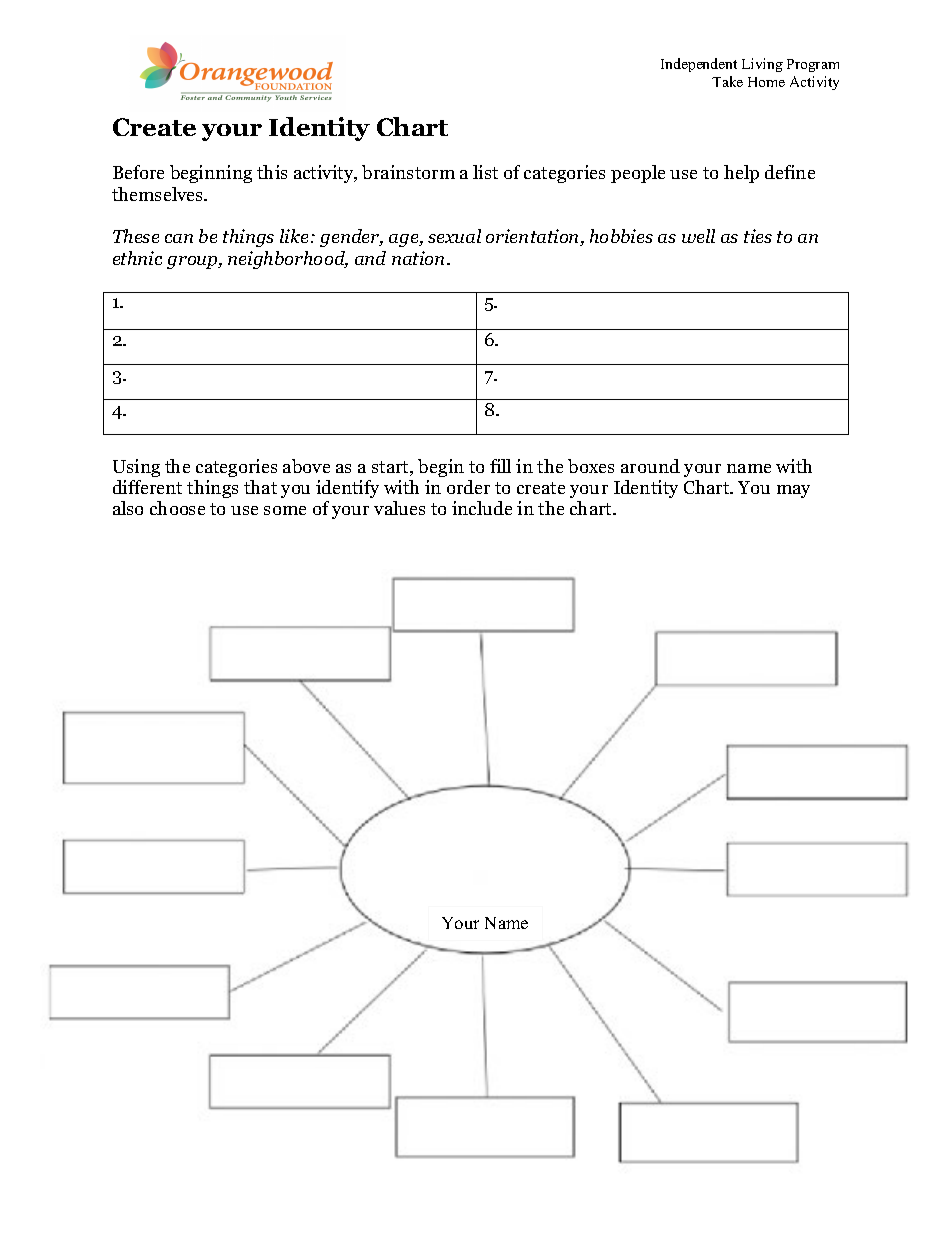  I want to click on this, so click(272, 172).
